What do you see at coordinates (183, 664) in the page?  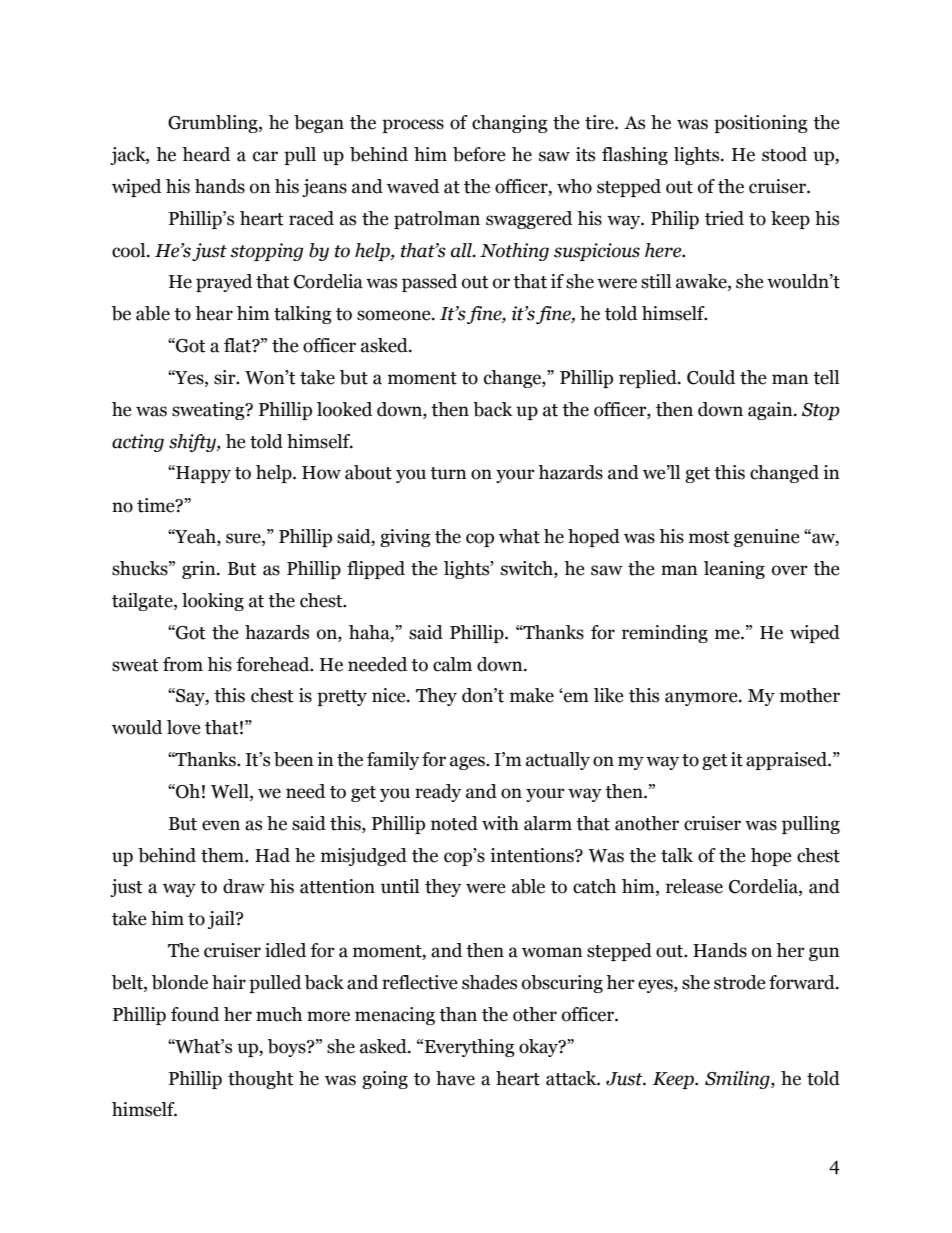 I see `from` at bounding box center [183, 664].
